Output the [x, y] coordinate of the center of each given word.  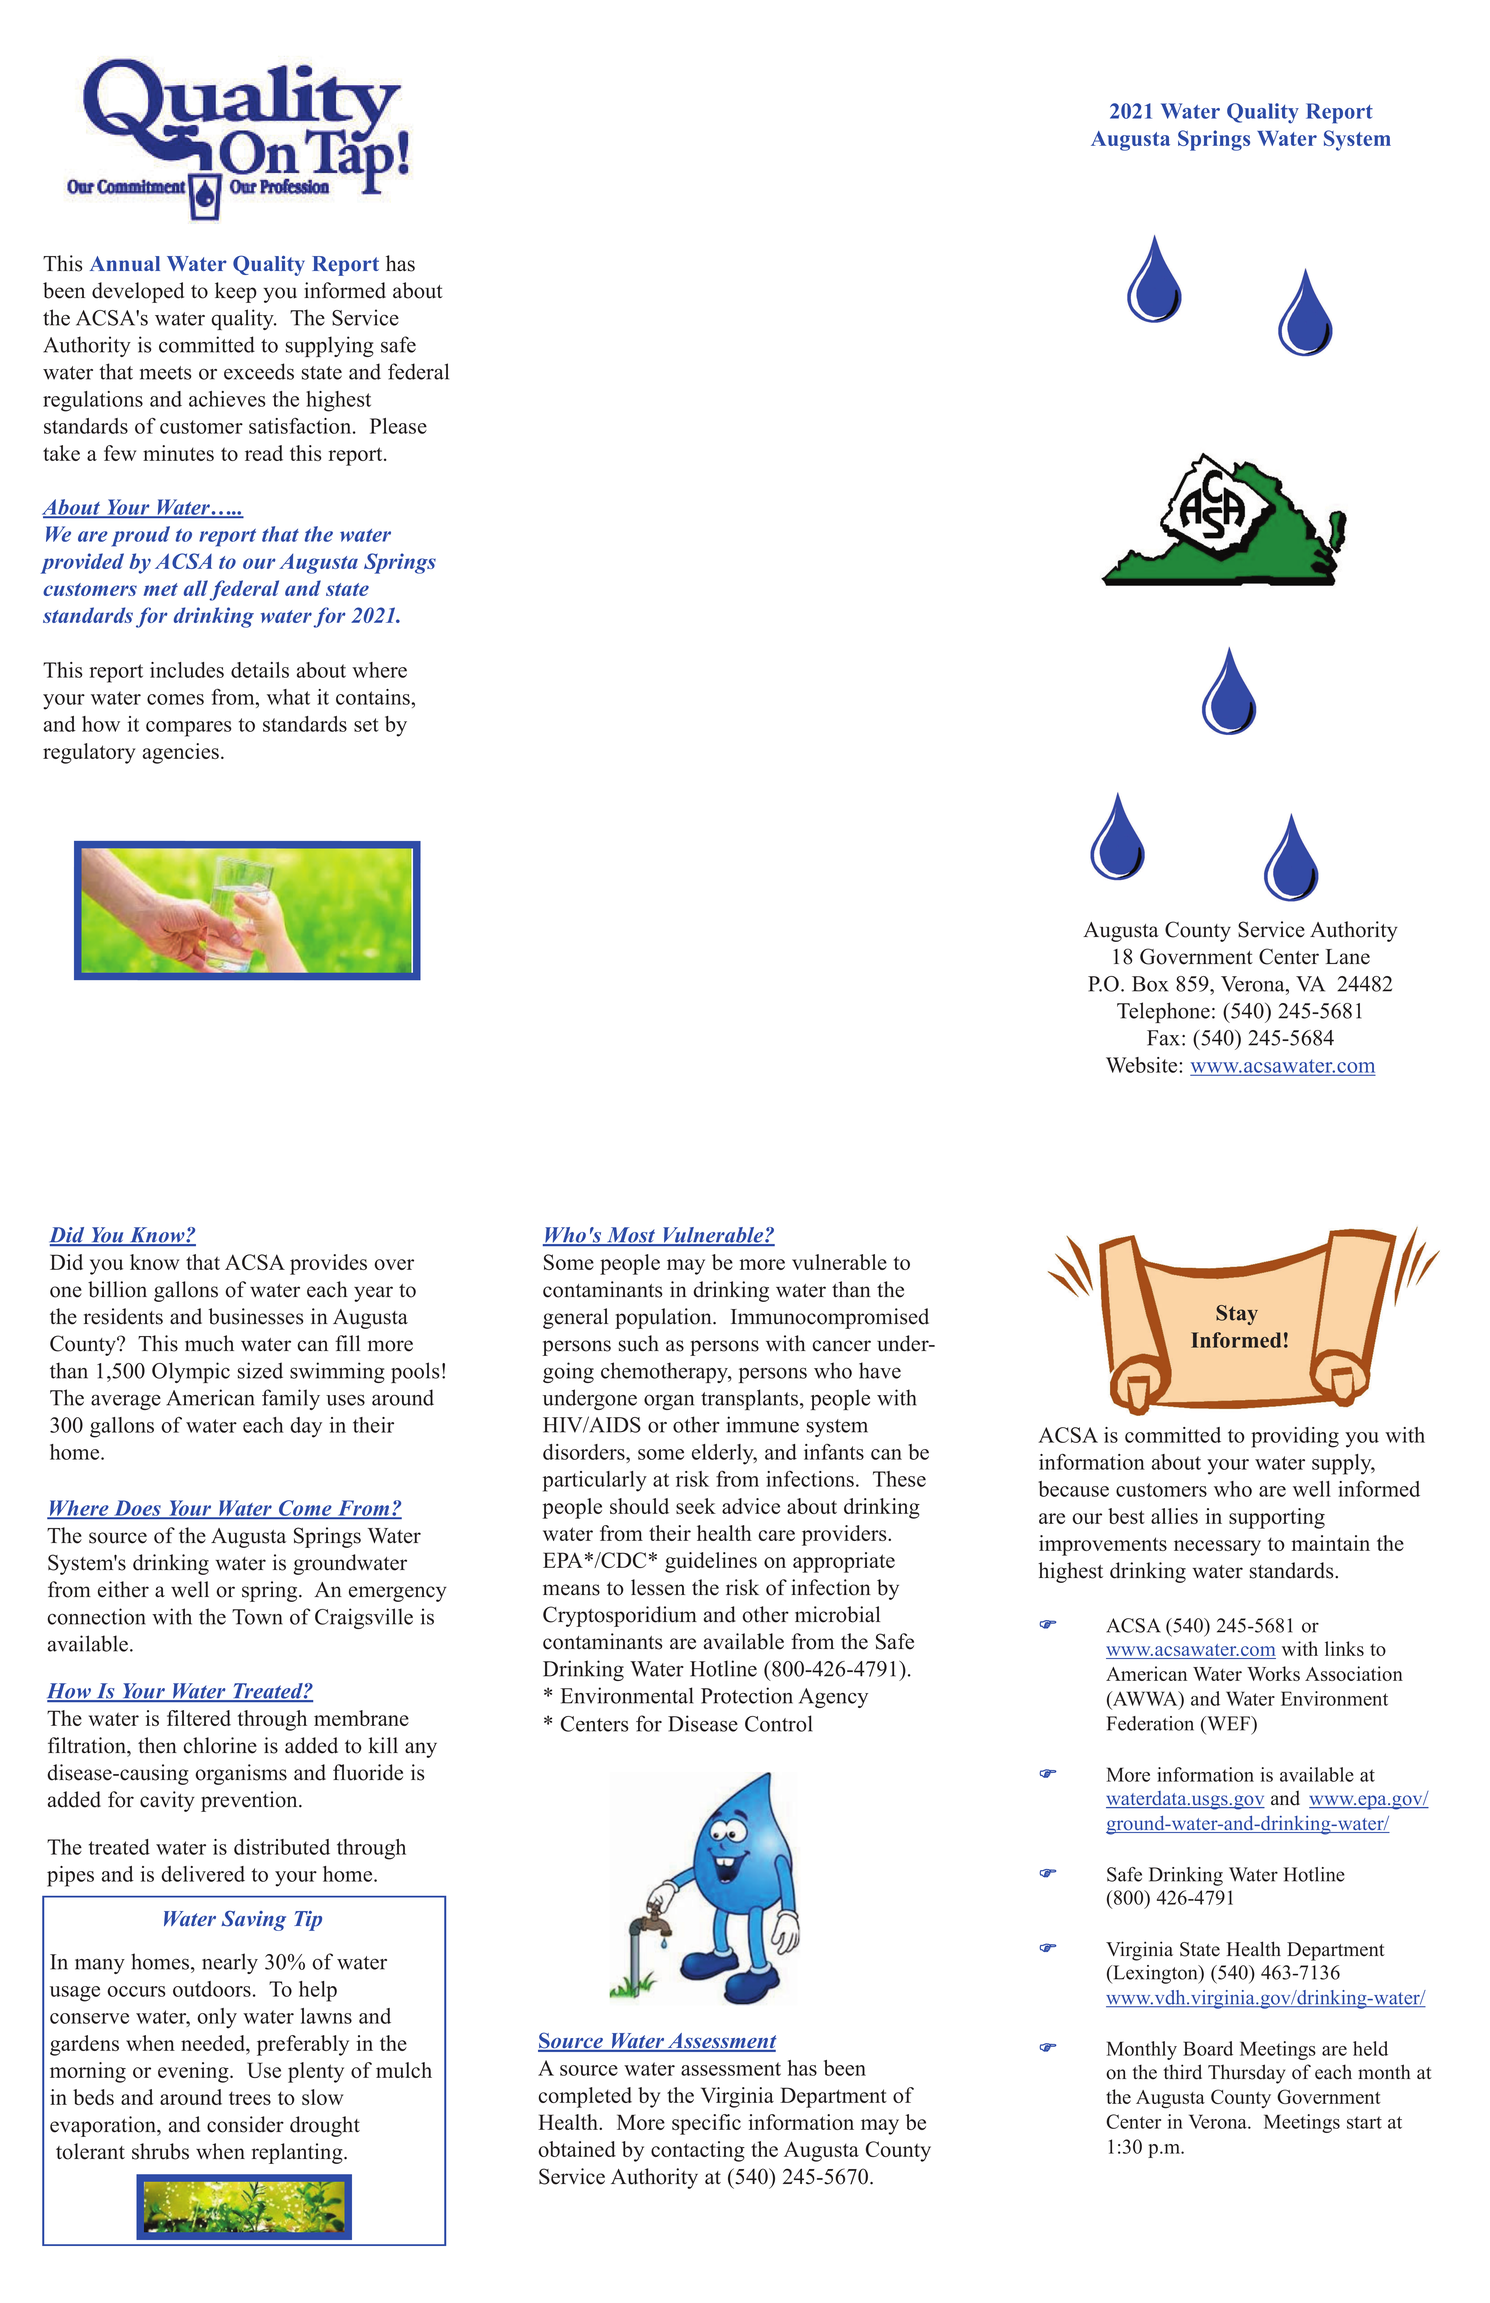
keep [236, 292]
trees [250, 2098]
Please [398, 426]
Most [631, 1236]
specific [706, 2124]
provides [328, 1264]
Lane [1348, 957]
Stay [1237, 1315]
